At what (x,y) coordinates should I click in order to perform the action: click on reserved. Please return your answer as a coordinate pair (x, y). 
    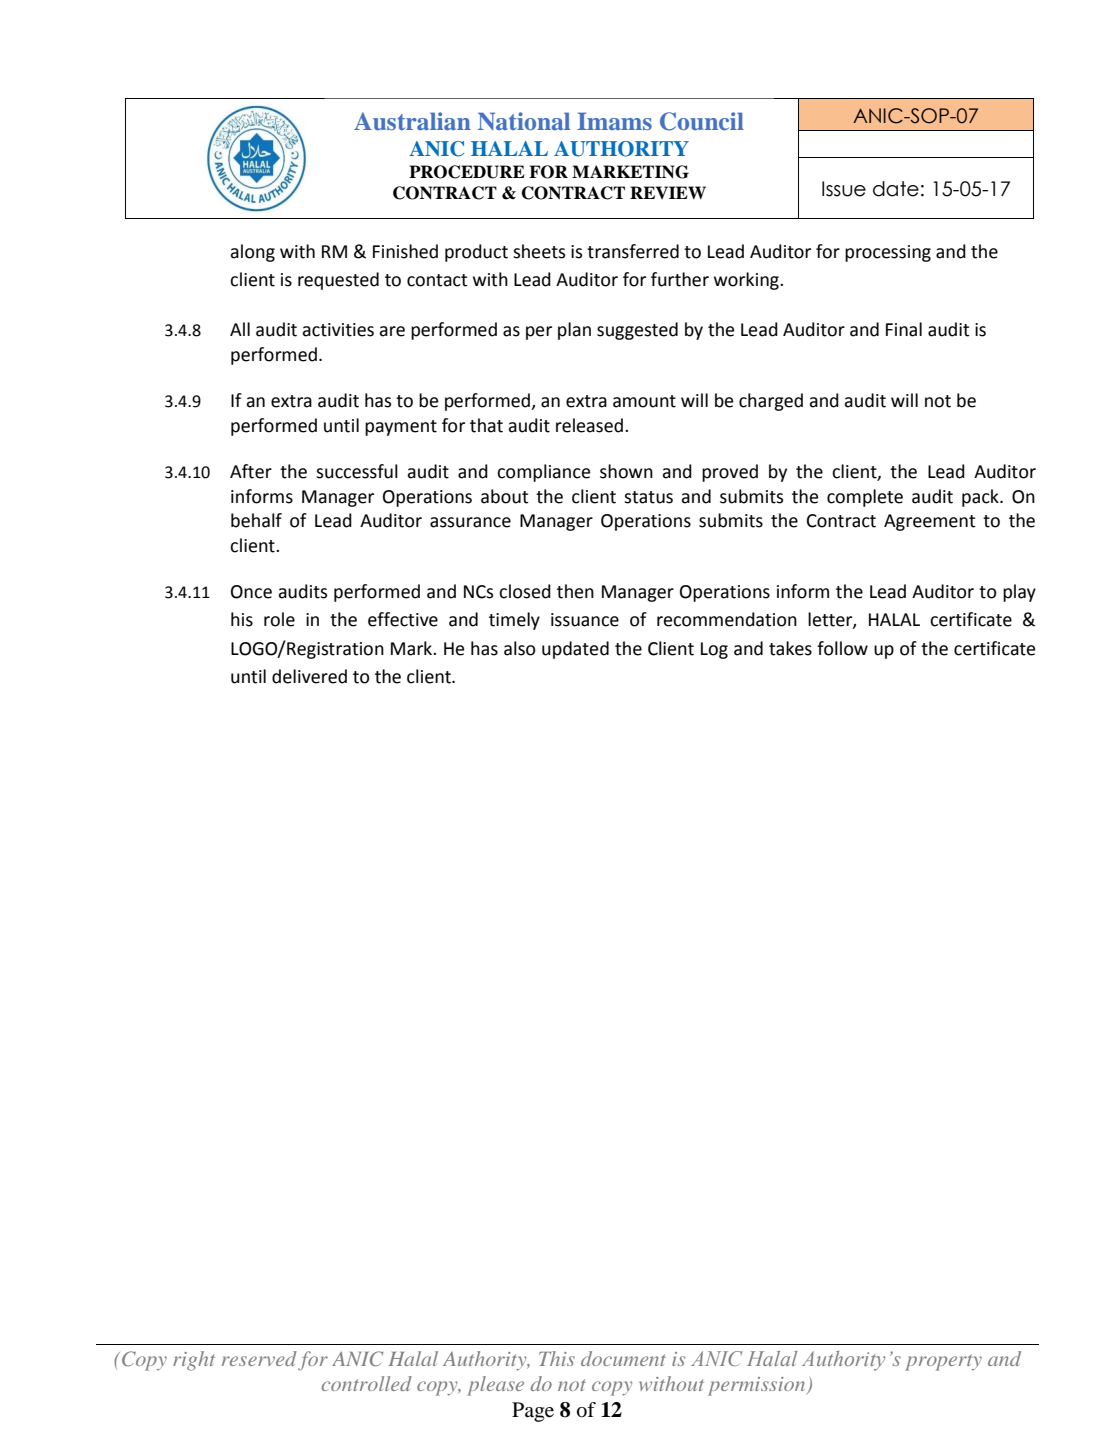
    Looking at the image, I should click on (259, 1358).
